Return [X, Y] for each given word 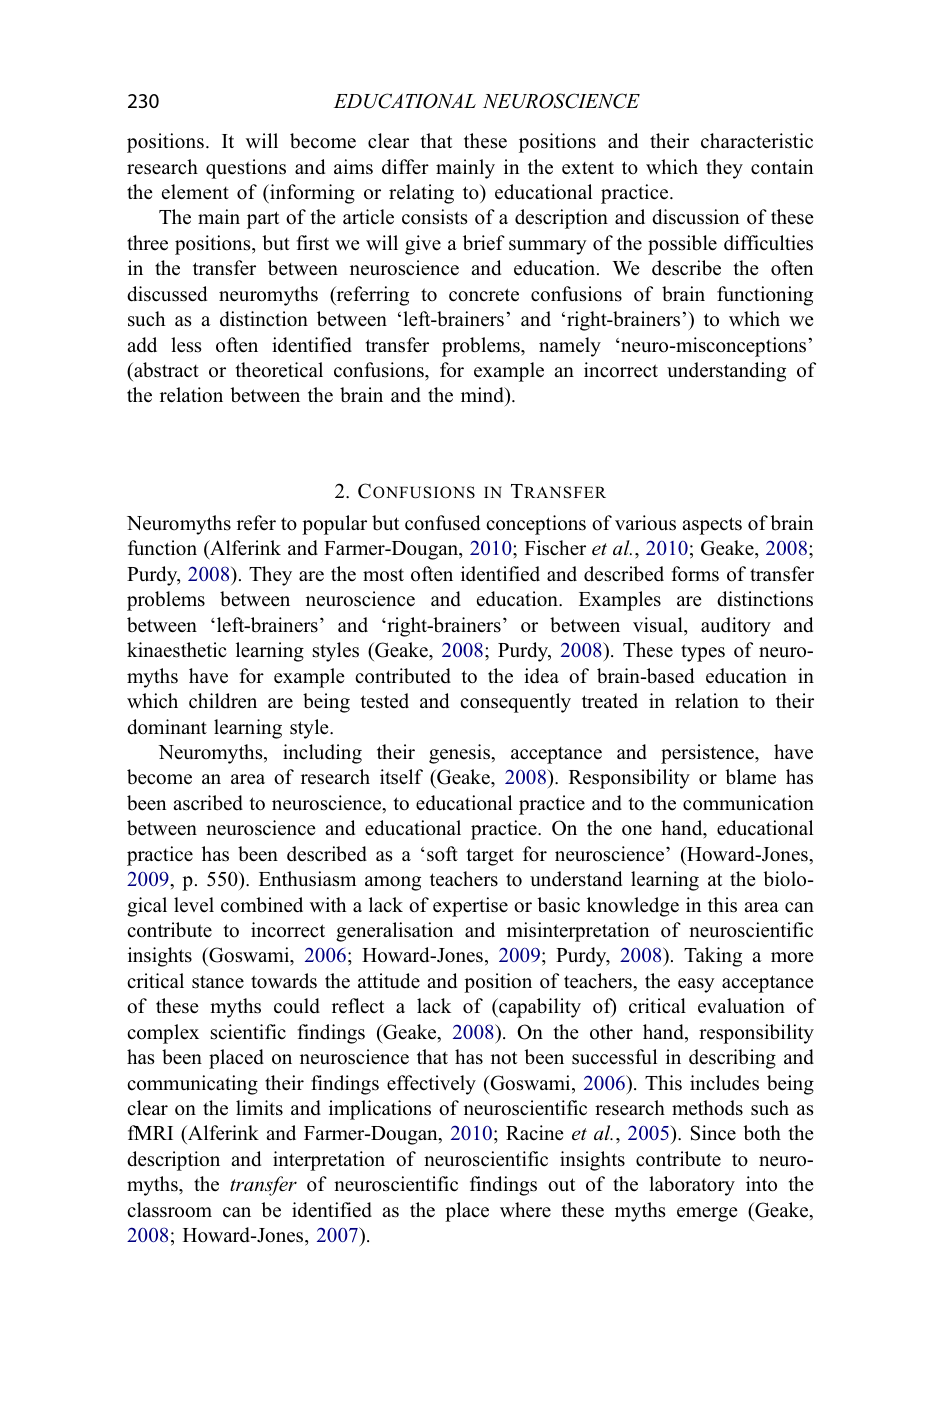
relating [421, 194]
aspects [712, 526]
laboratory [692, 1186]
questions [246, 169]
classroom [169, 1210]
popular [334, 525]
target [490, 857]
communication [748, 803]
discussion [695, 217]
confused [442, 523]
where [525, 1210]
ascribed [208, 803]
